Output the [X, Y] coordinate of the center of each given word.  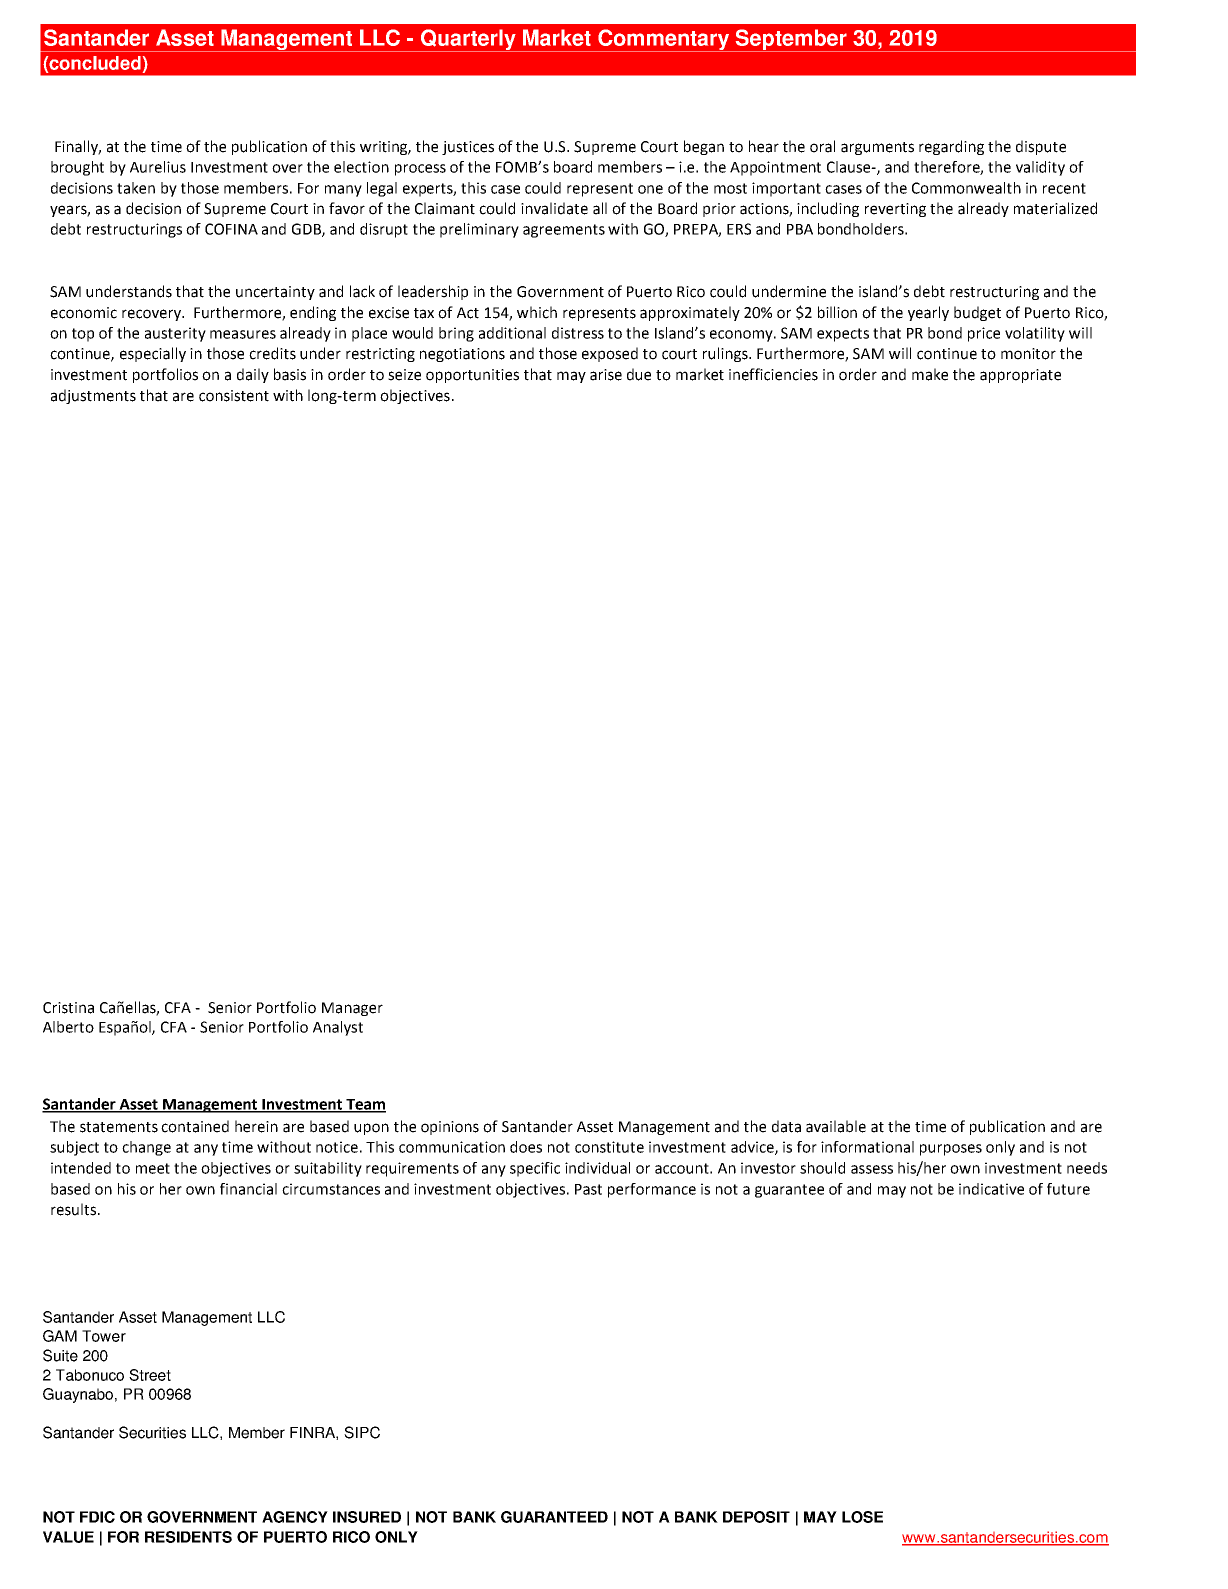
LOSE [862, 1517]
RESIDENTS [188, 1537]
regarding [951, 147]
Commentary [664, 40]
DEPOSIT [756, 1517]
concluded [95, 63]
